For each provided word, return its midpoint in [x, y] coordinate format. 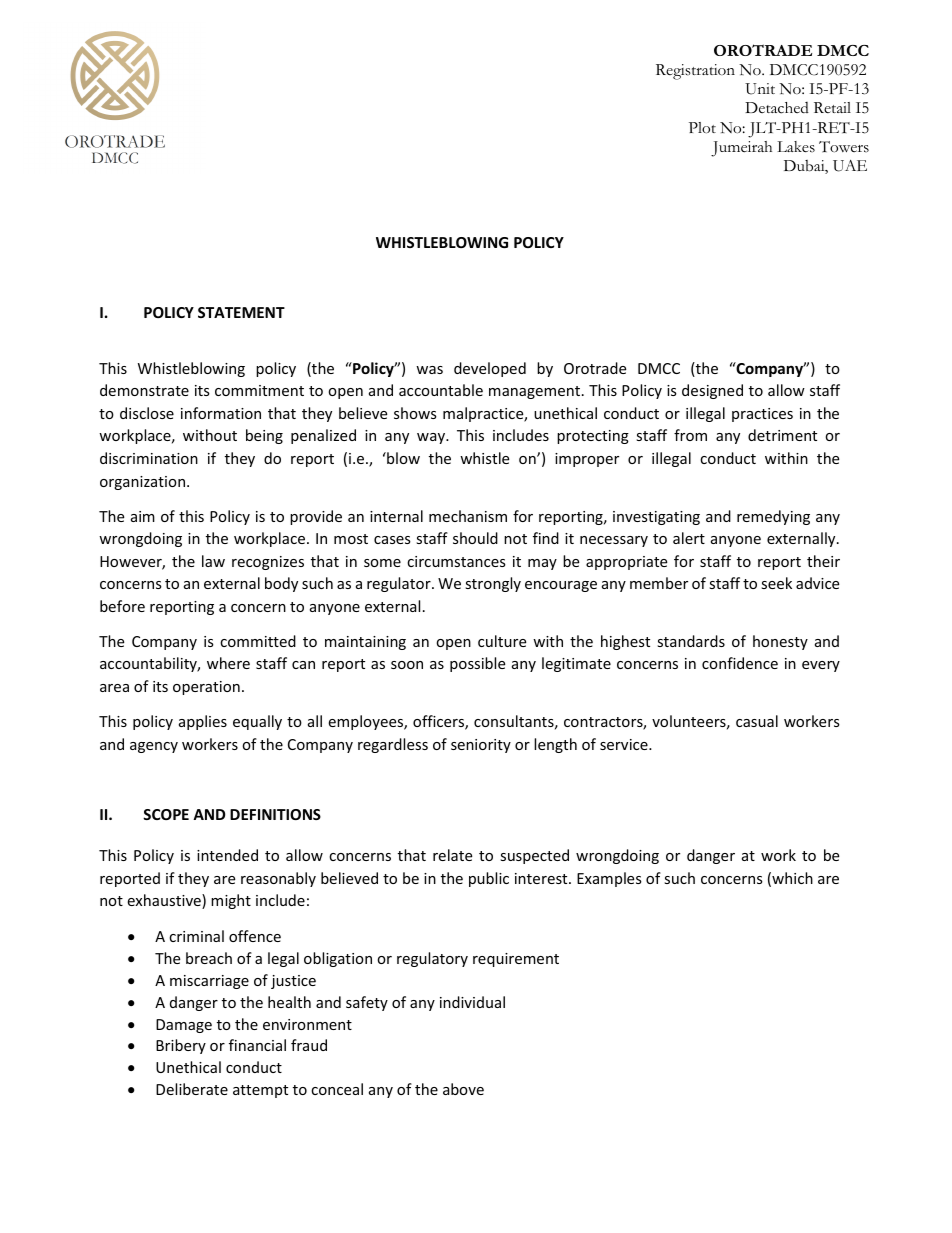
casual [757, 721]
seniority [481, 746]
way [432, 438]
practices [762, 415]
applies [203, 722]
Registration [695, 72]
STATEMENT [241, 312]
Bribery [181, 1046]
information [221, 413]
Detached [777, 108]
